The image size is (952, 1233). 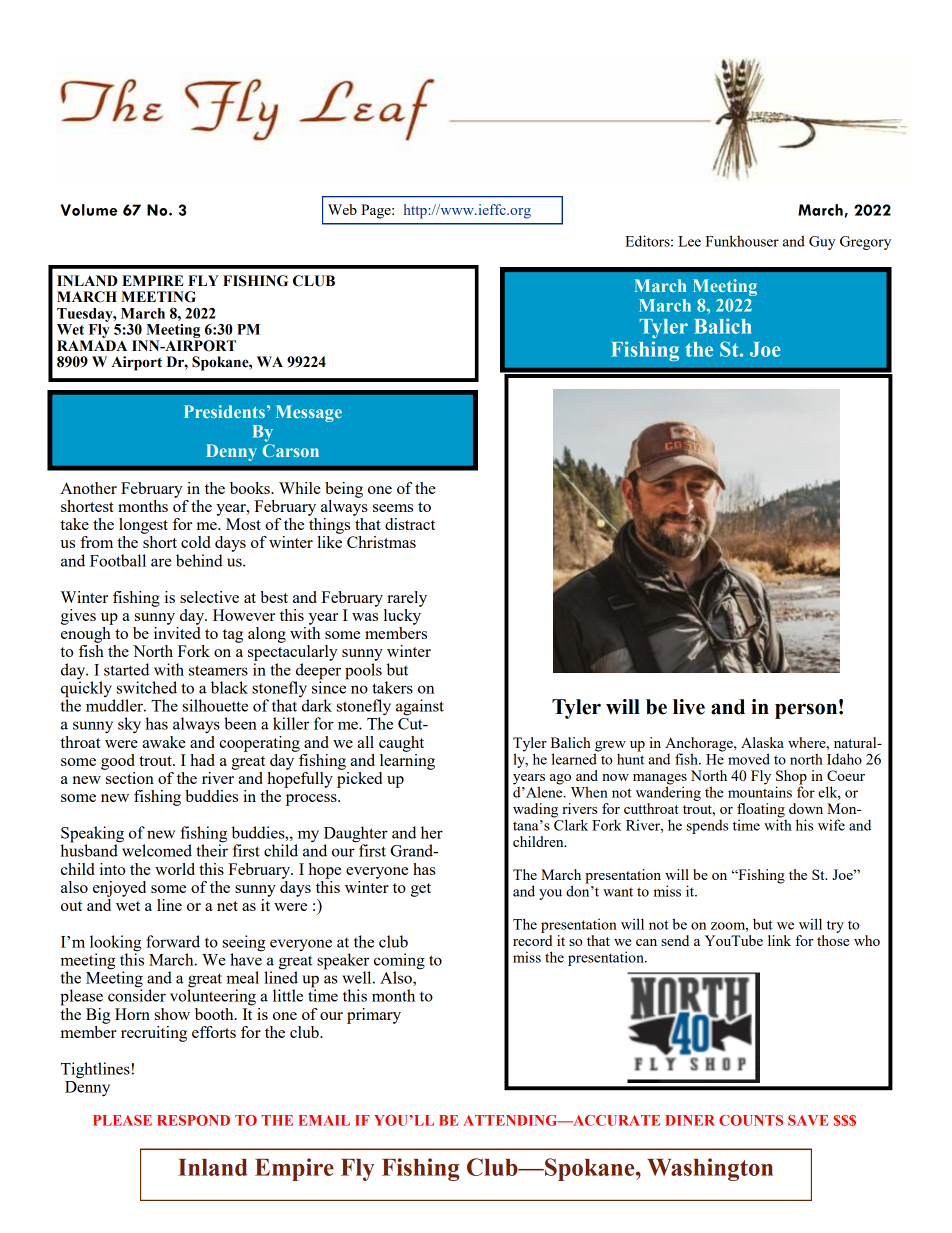 What do you see at coordinates (173, 941) in the screenshot?
I see `forward` at bounding box center [173, 941].
